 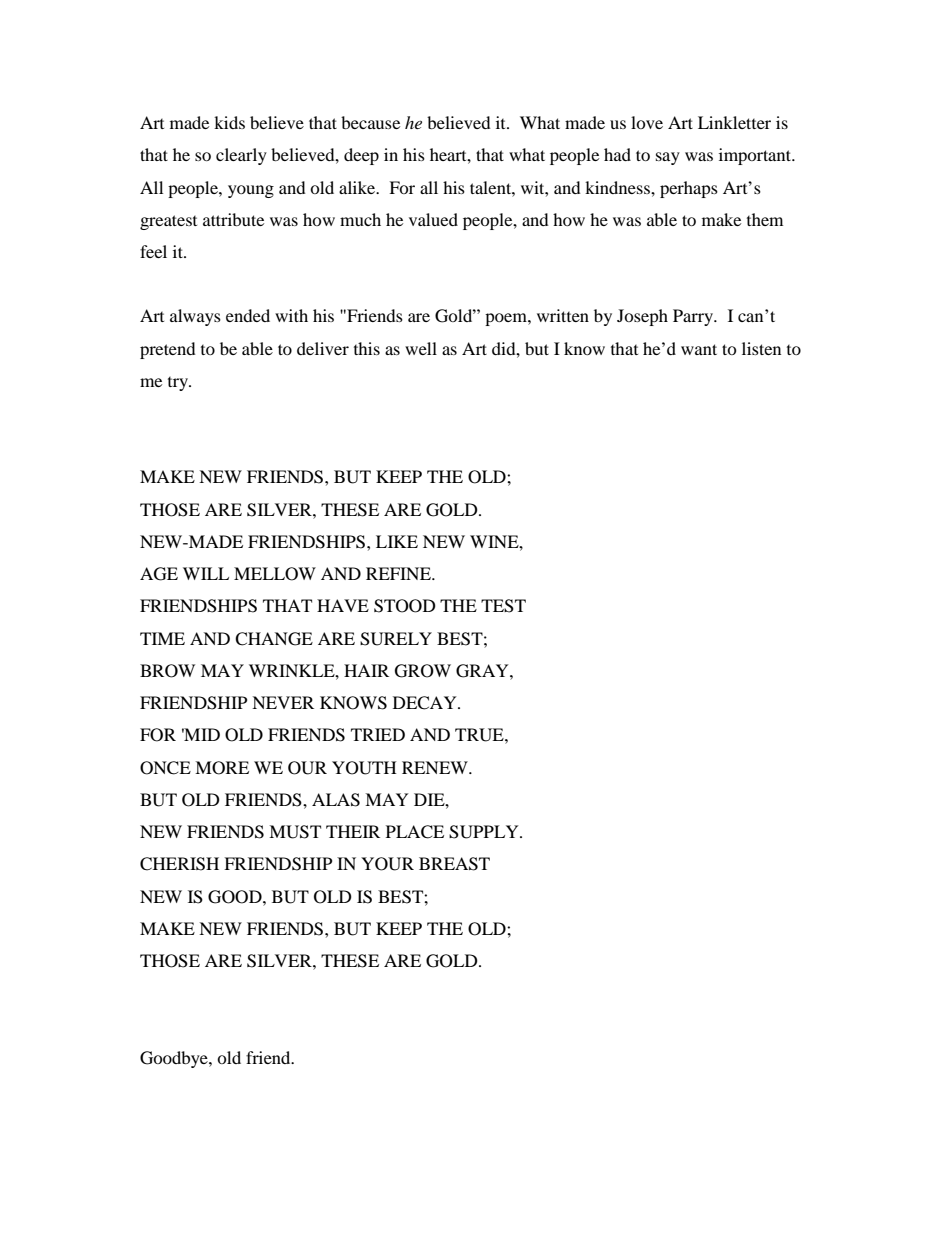 What do you see at coordinates (405, 606) in the screenshot?
I see `STOOD` at bounding box center [405, 606].
